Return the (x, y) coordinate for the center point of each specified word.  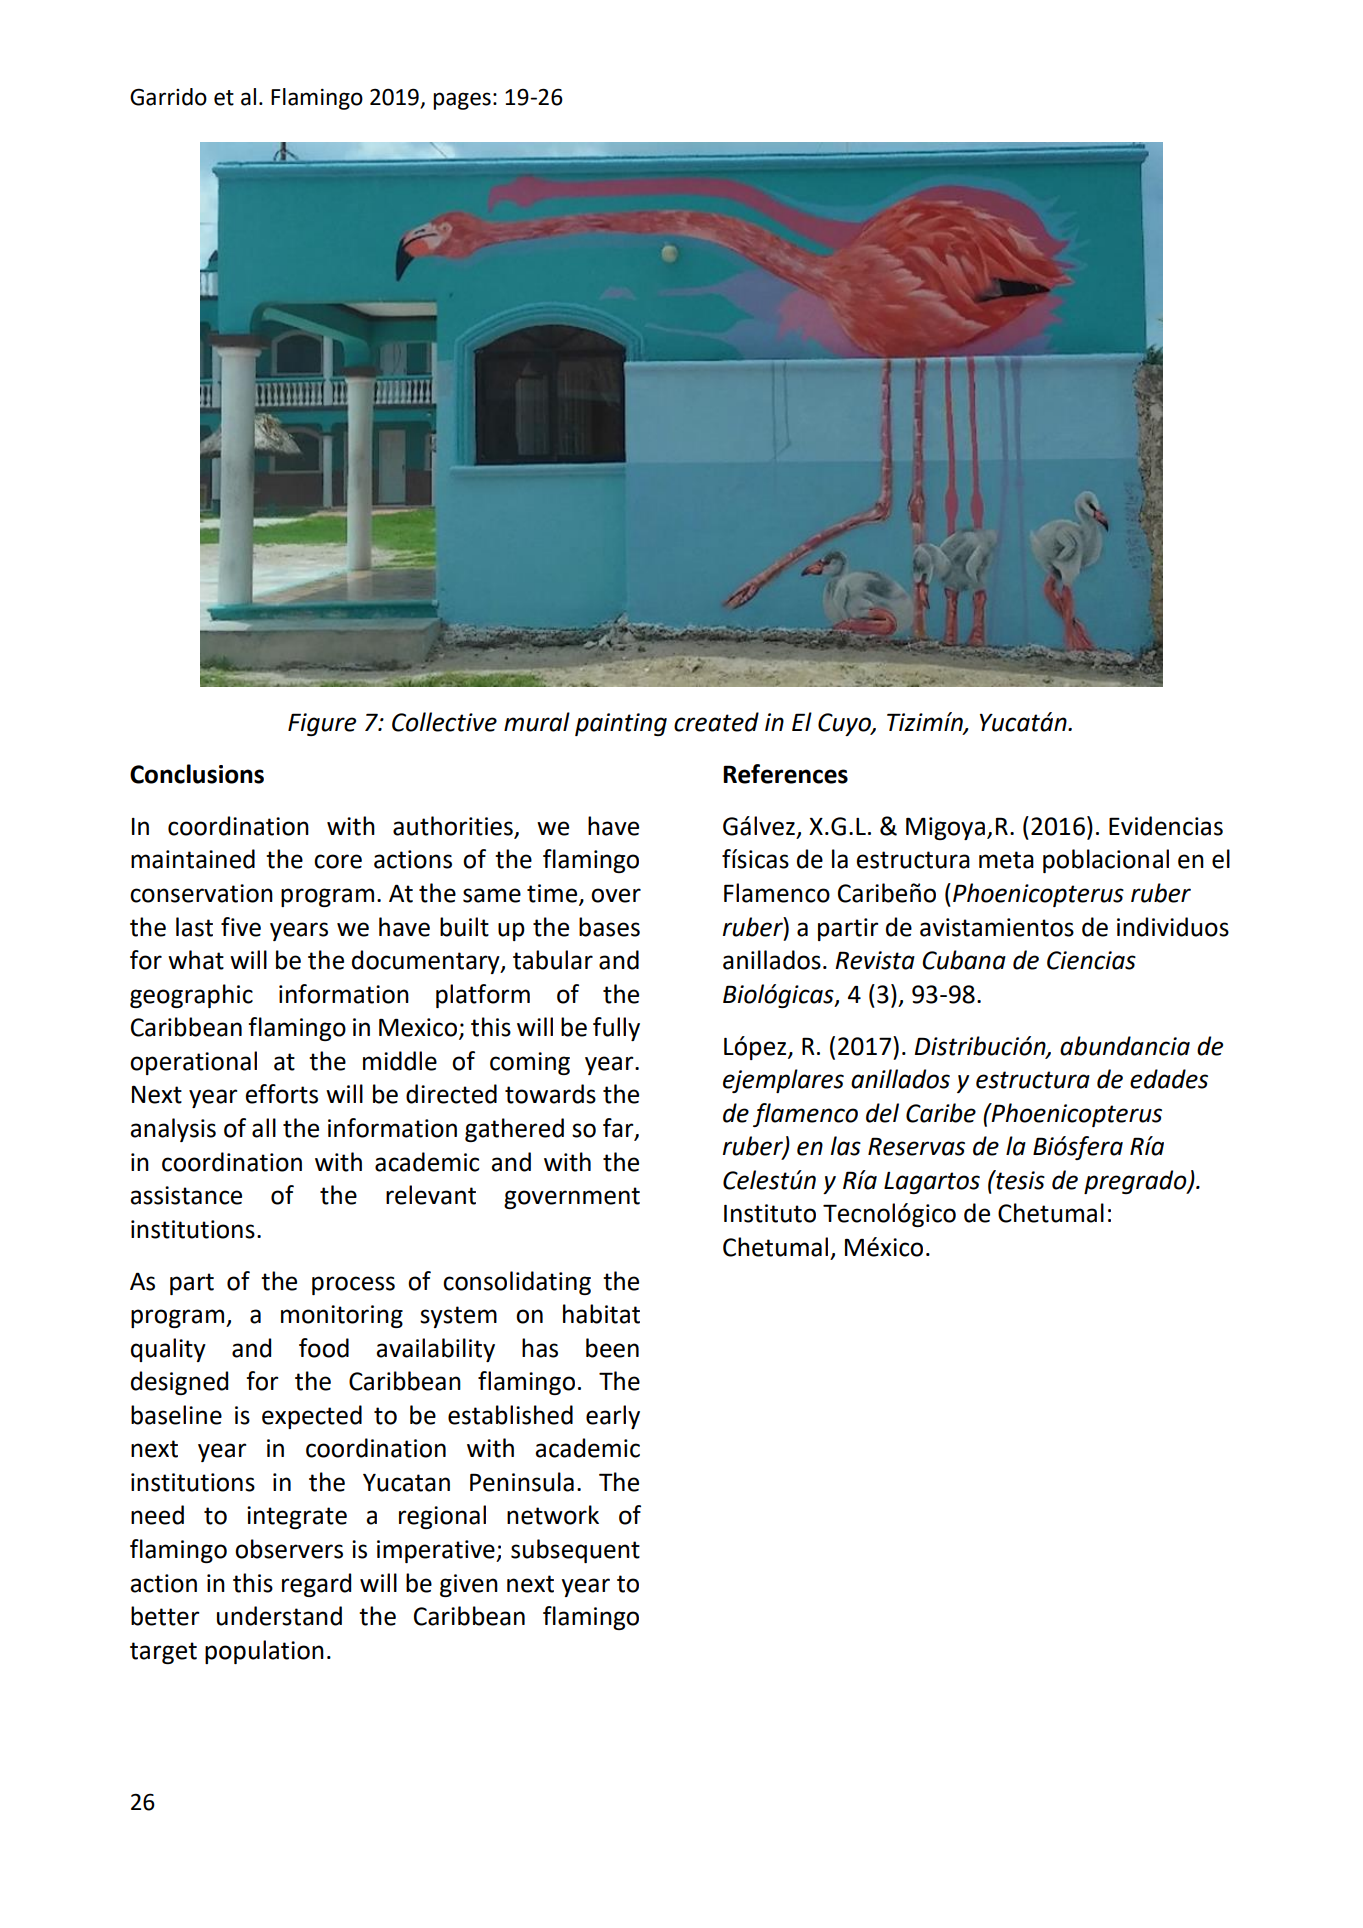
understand (279, 1616)
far (619, 1129)
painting (621, 724)
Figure (322, 724)
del (882, 1113)
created (716, 722)
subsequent (575, 1551)
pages (462, 101)
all (264, 1128)
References (785, 774)
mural (537, 722)
